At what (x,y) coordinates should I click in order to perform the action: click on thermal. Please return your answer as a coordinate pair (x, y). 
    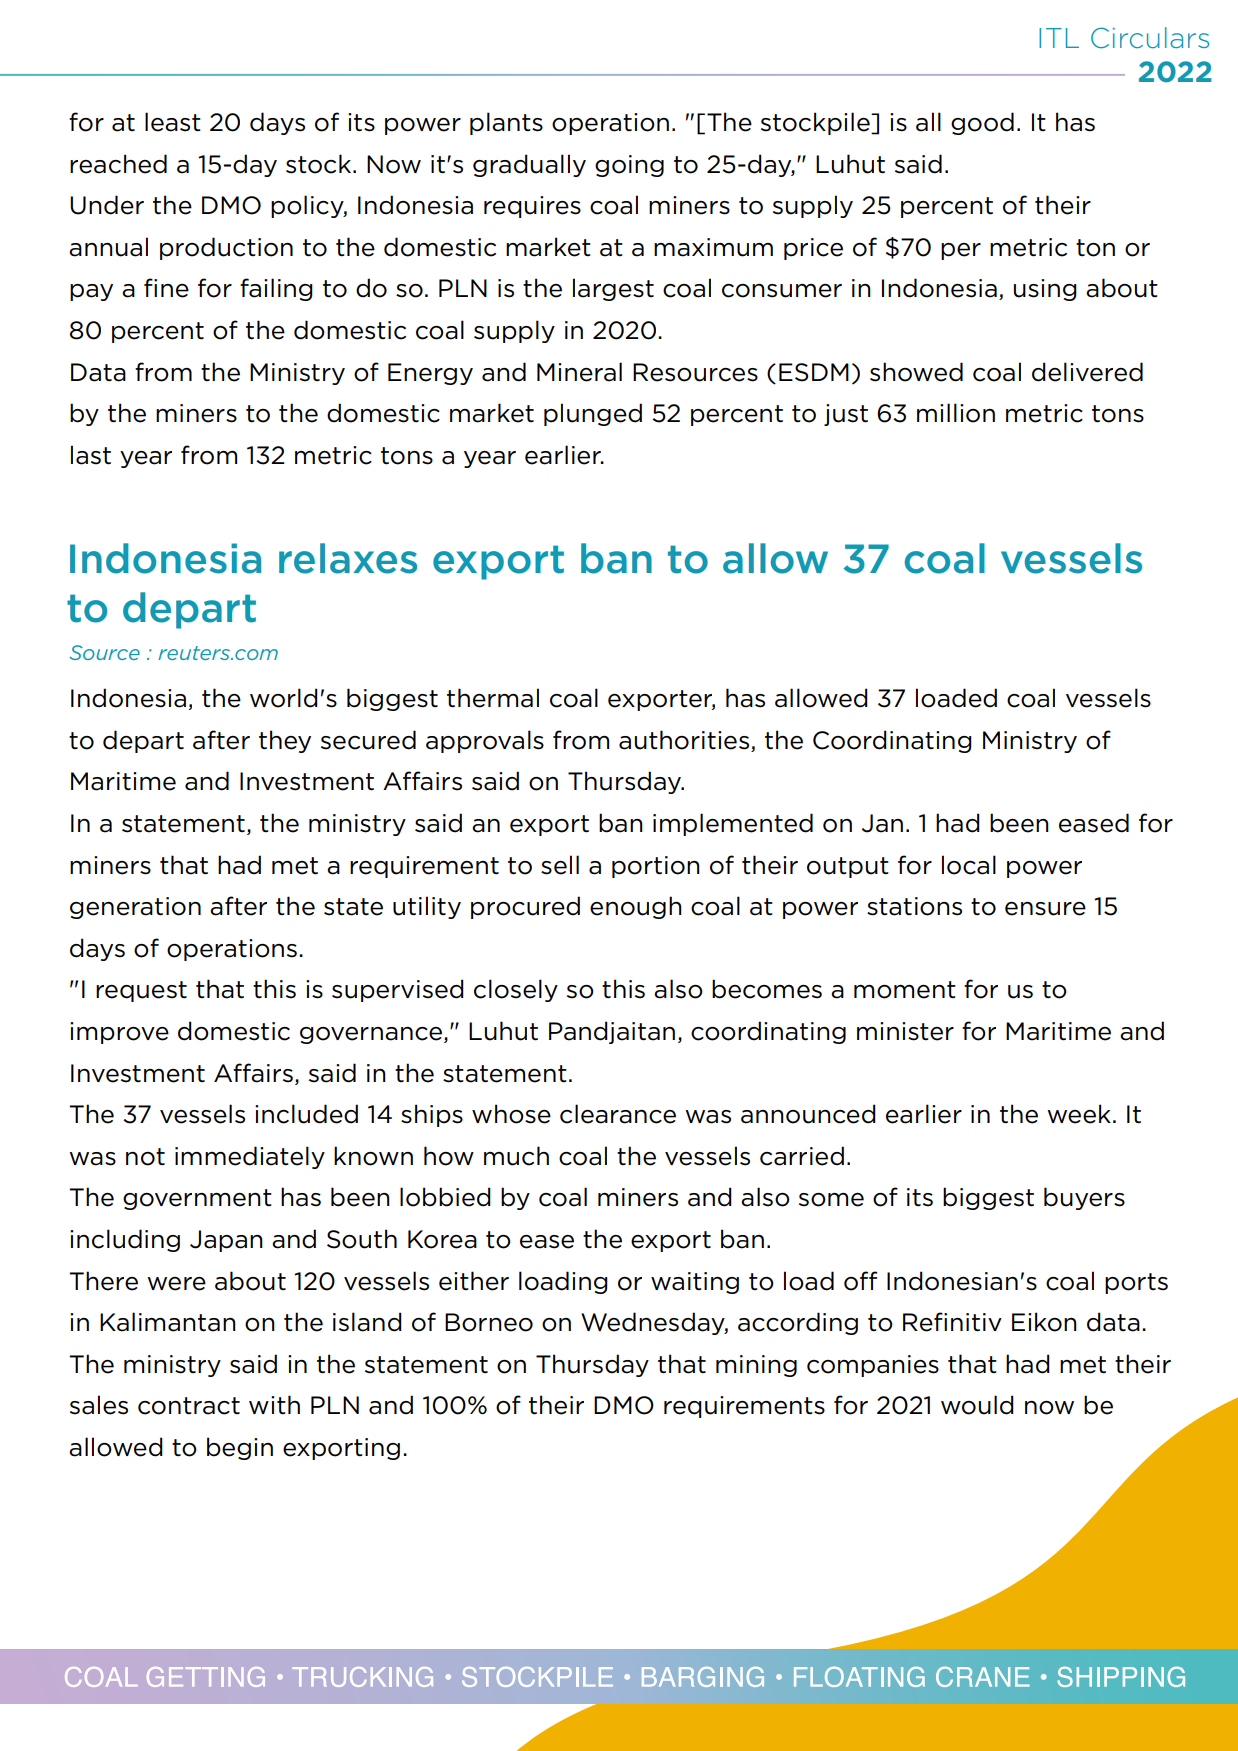
    Looking at the image, I should click on (493, 698).
